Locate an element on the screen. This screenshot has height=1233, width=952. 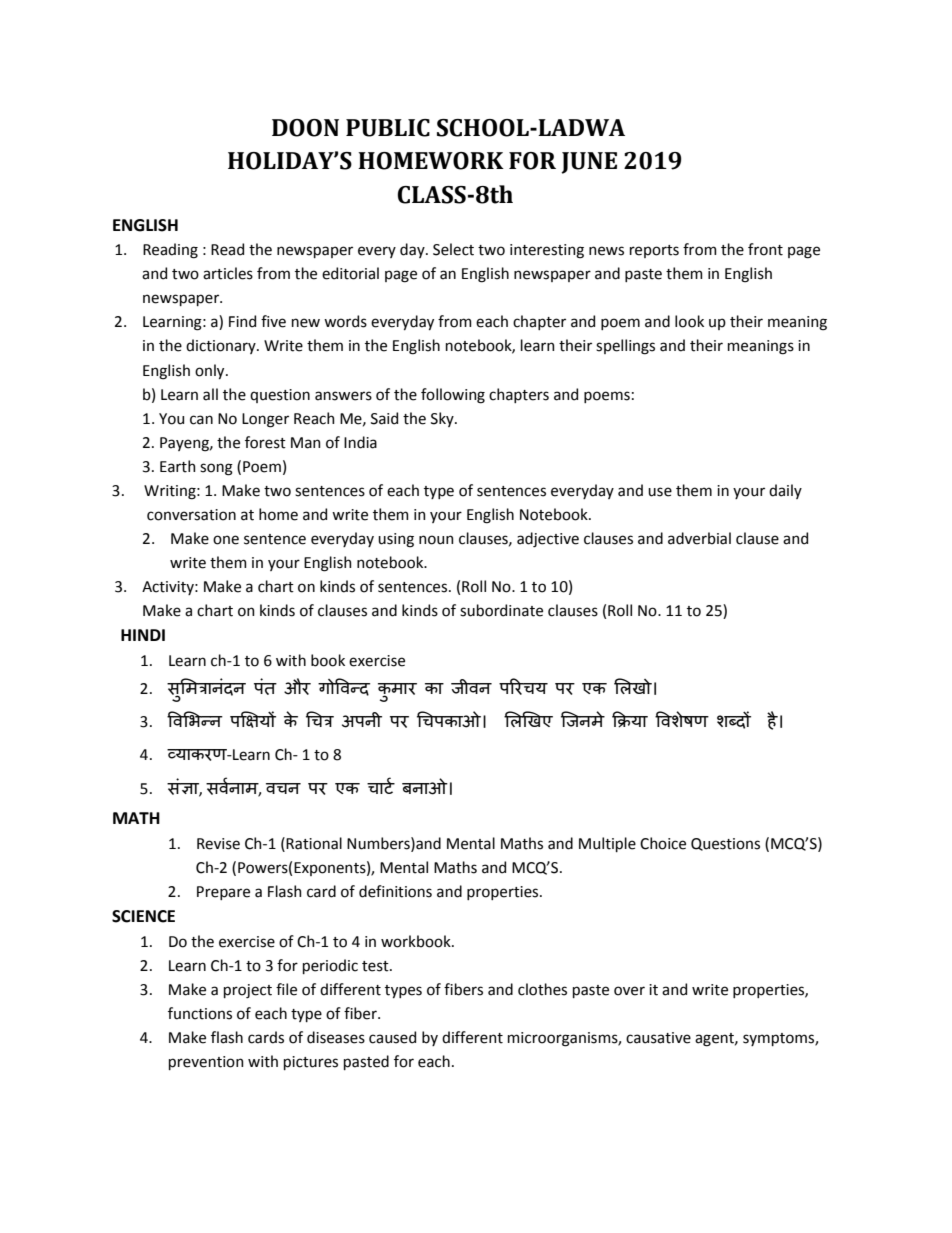
caused is located at coordinates (392, 1037).
